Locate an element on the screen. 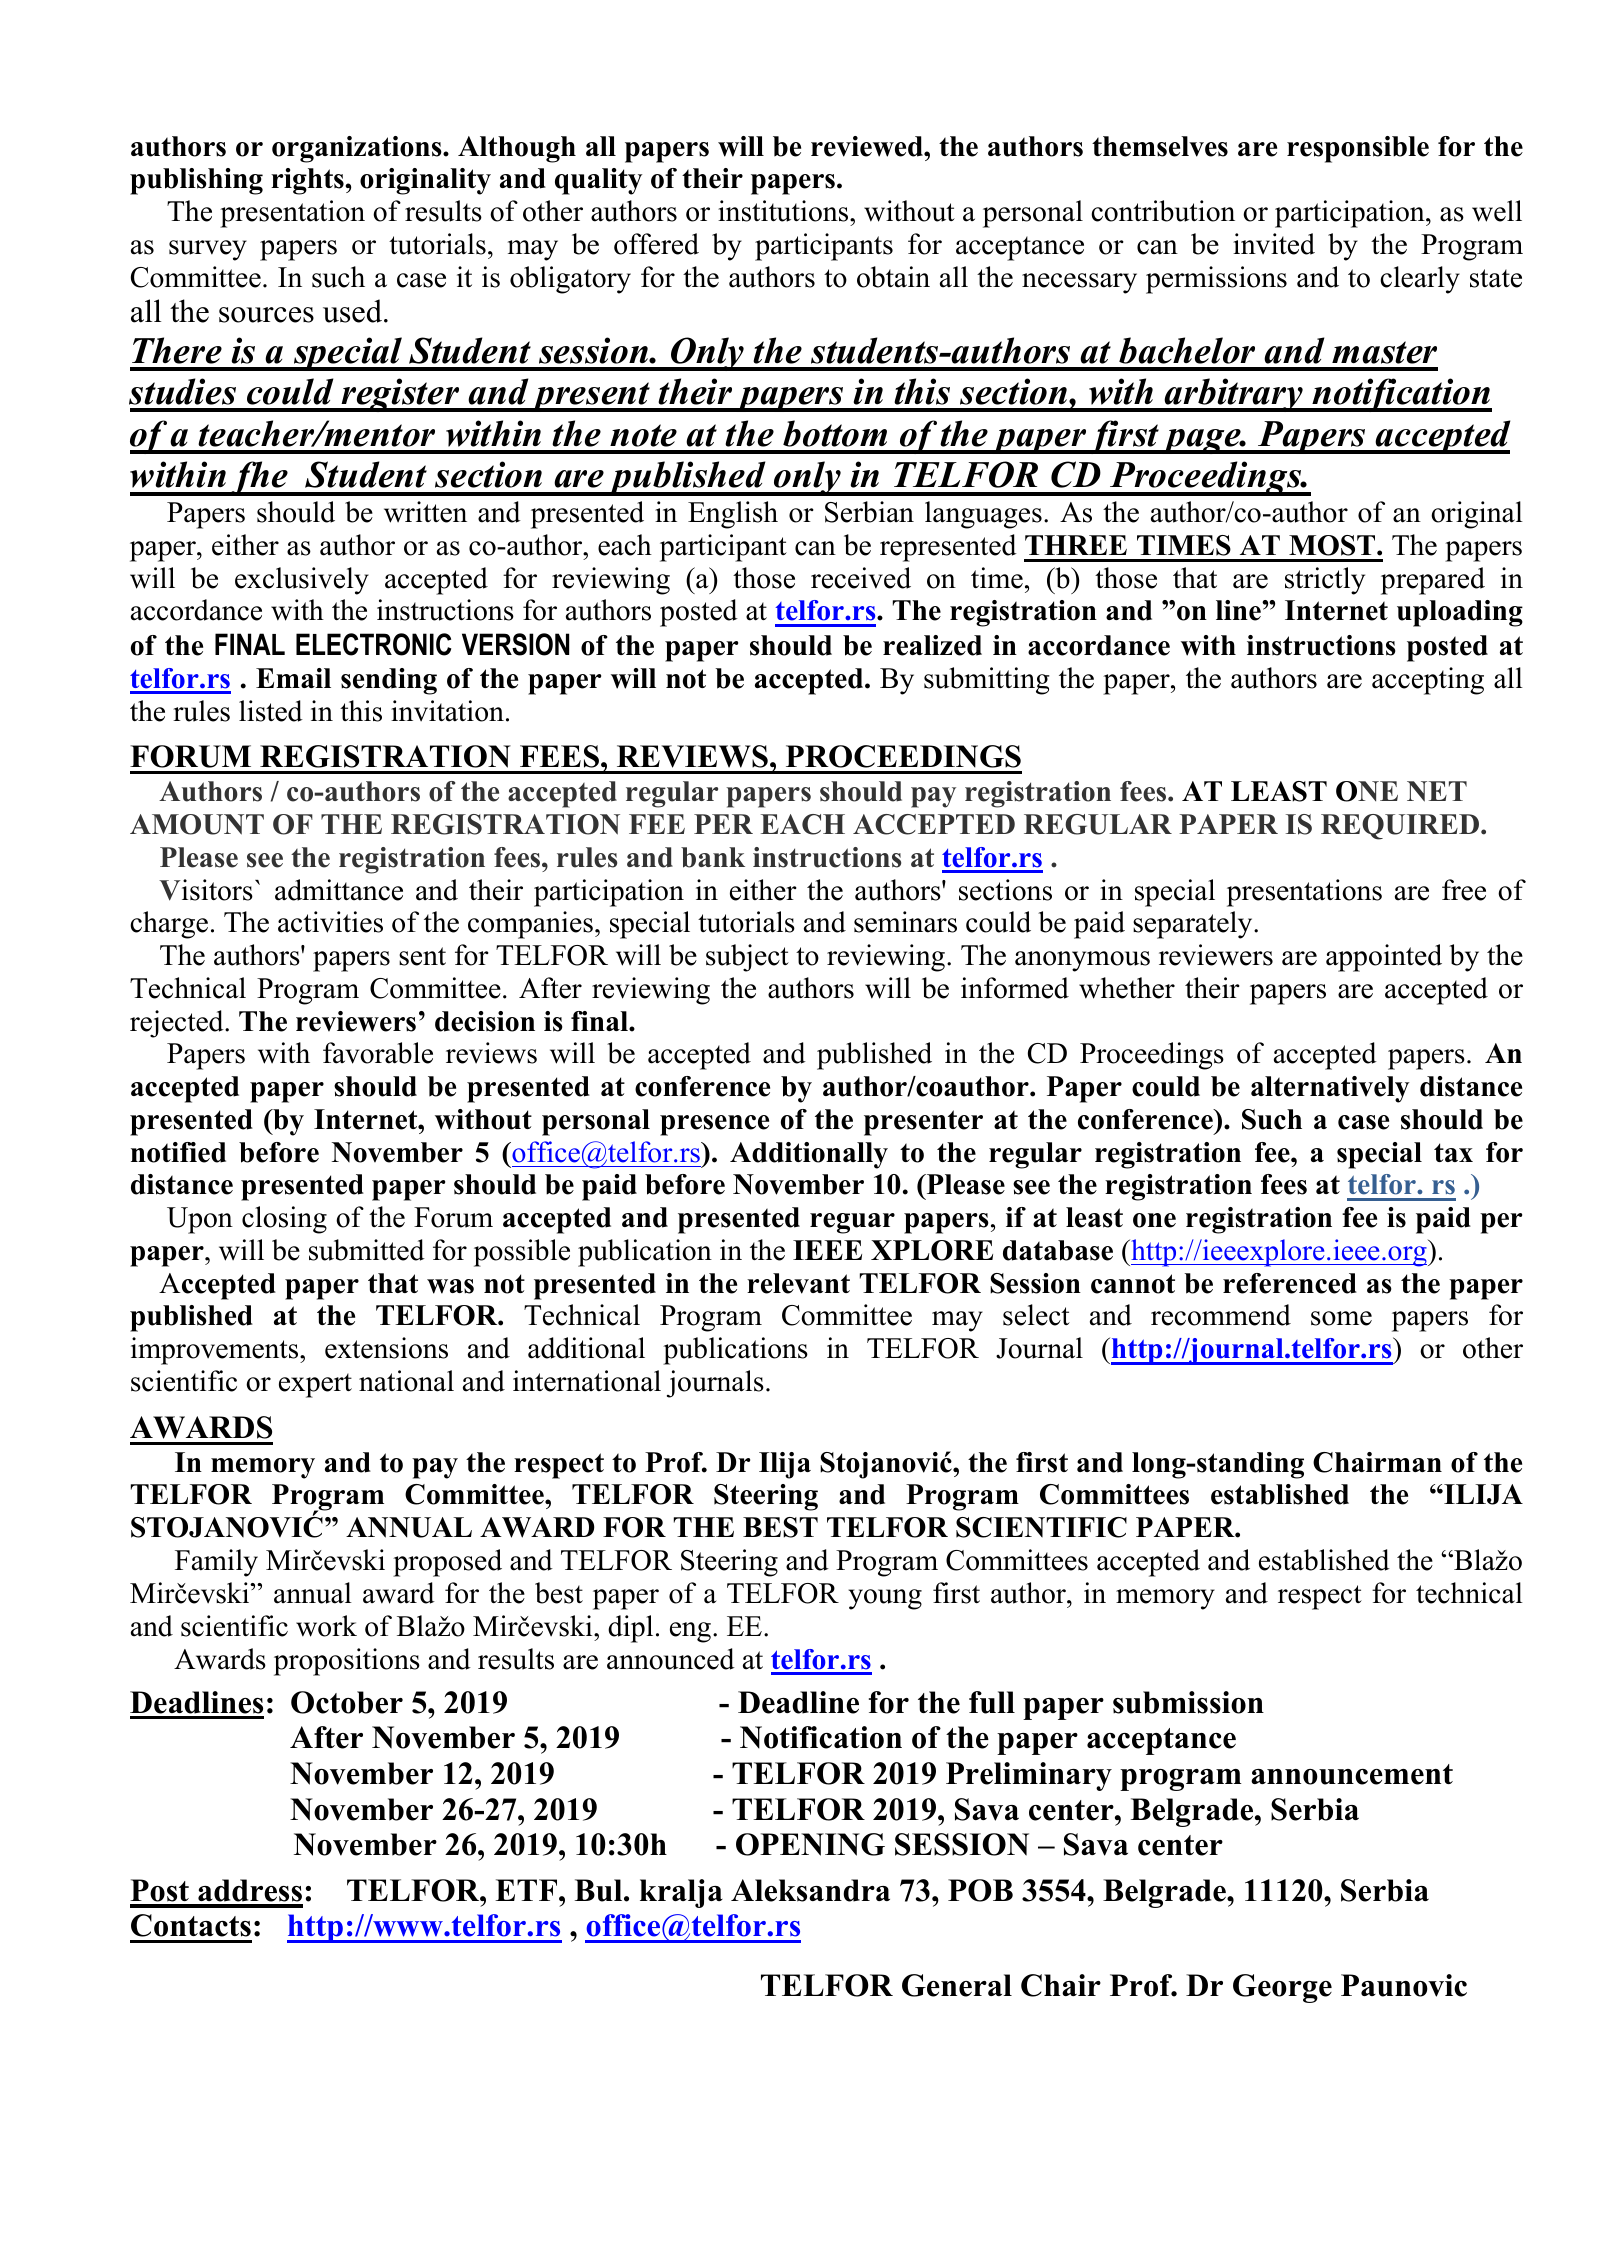  young is located at coordinates (885, 1599).
